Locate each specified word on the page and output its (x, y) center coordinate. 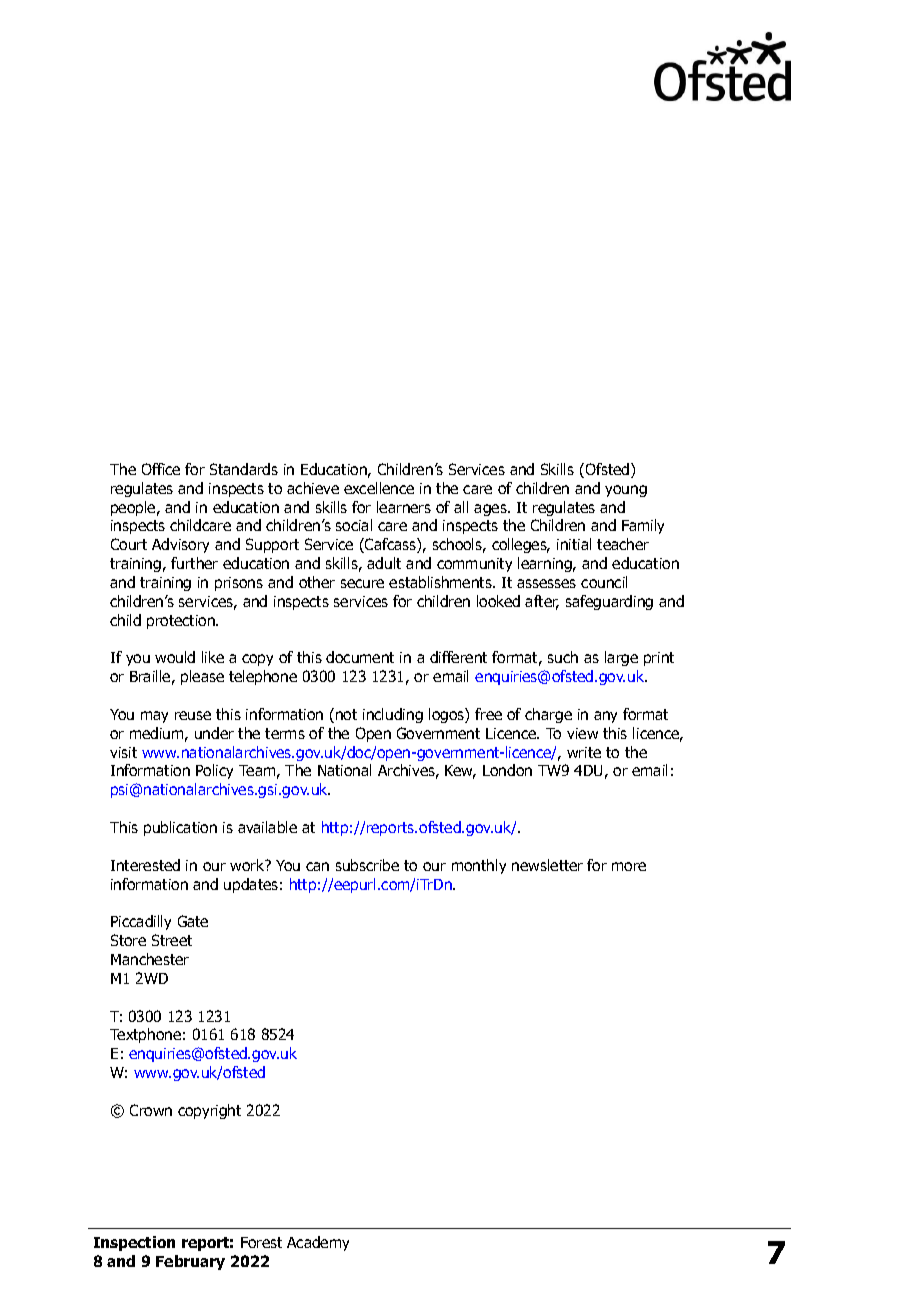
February (190, 1262)
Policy (214, 771)
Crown (151, 1110)
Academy (318, 1243)
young (626, 491)
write (584, 752)
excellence (379, 488)
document (360, 657)
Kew (460, 772)
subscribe (367, 865)
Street (172, 940)
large (621, 658)
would (175, 657)
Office (161, 469)
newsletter (547, 865)
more (629, 866)
